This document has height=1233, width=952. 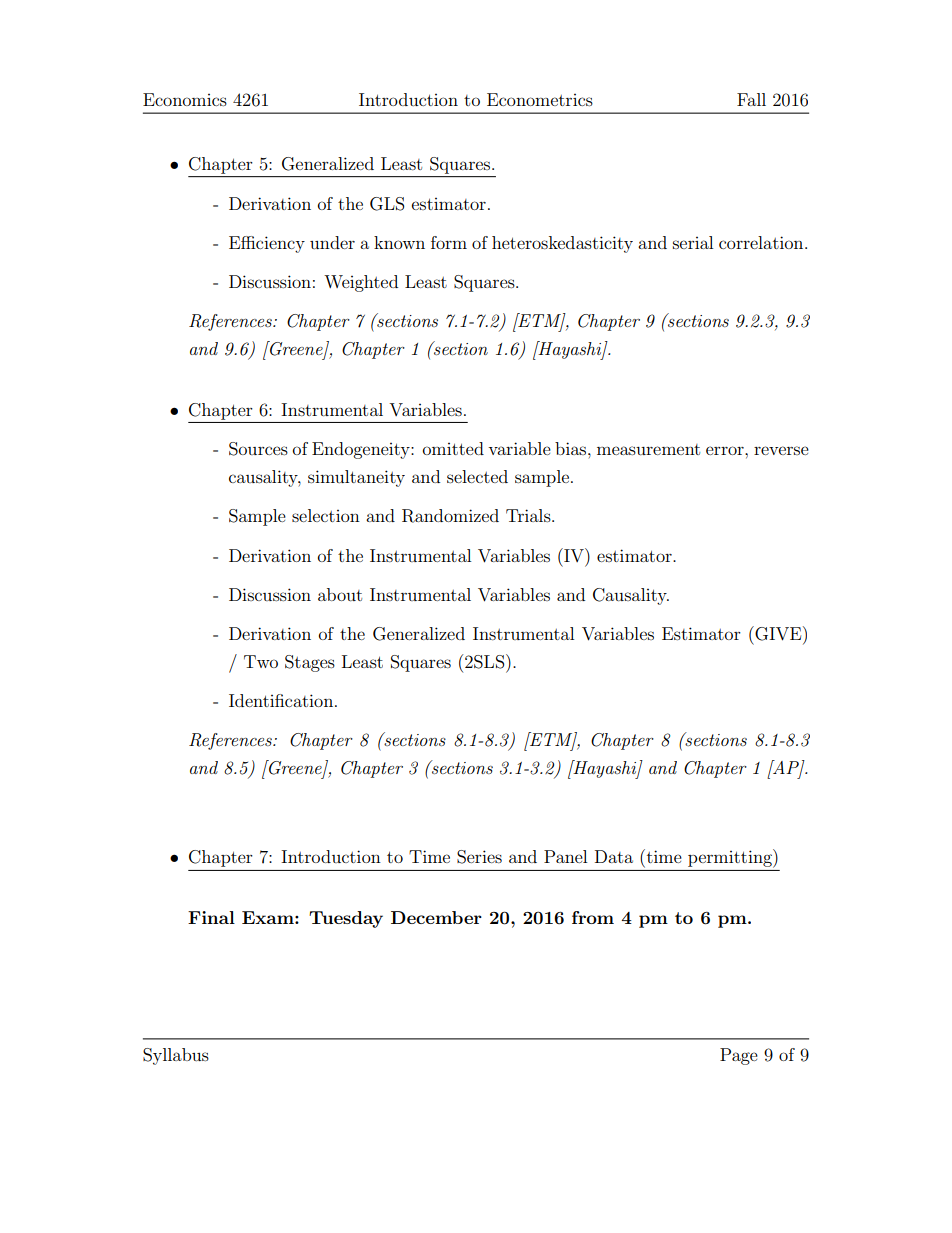 I want to click on Syllabus, so click(x=176, y=1056).
